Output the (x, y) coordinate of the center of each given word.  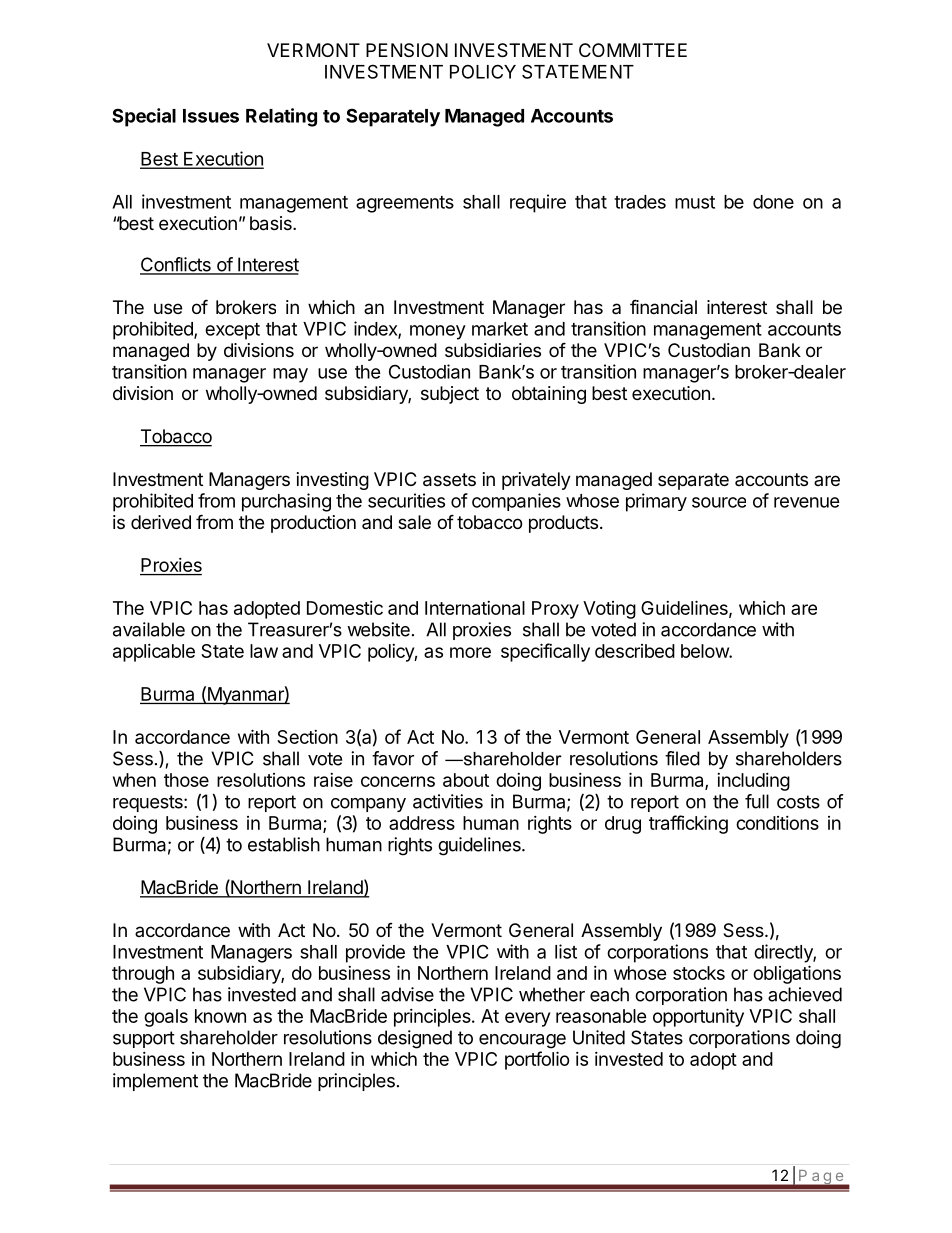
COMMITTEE (633, 50)
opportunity (698, 1017)
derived (161, 522)
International (475, 608)
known (220, 1016)
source (719, 502)
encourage (522, 1041)
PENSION (407, 50)
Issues (211, 116)
